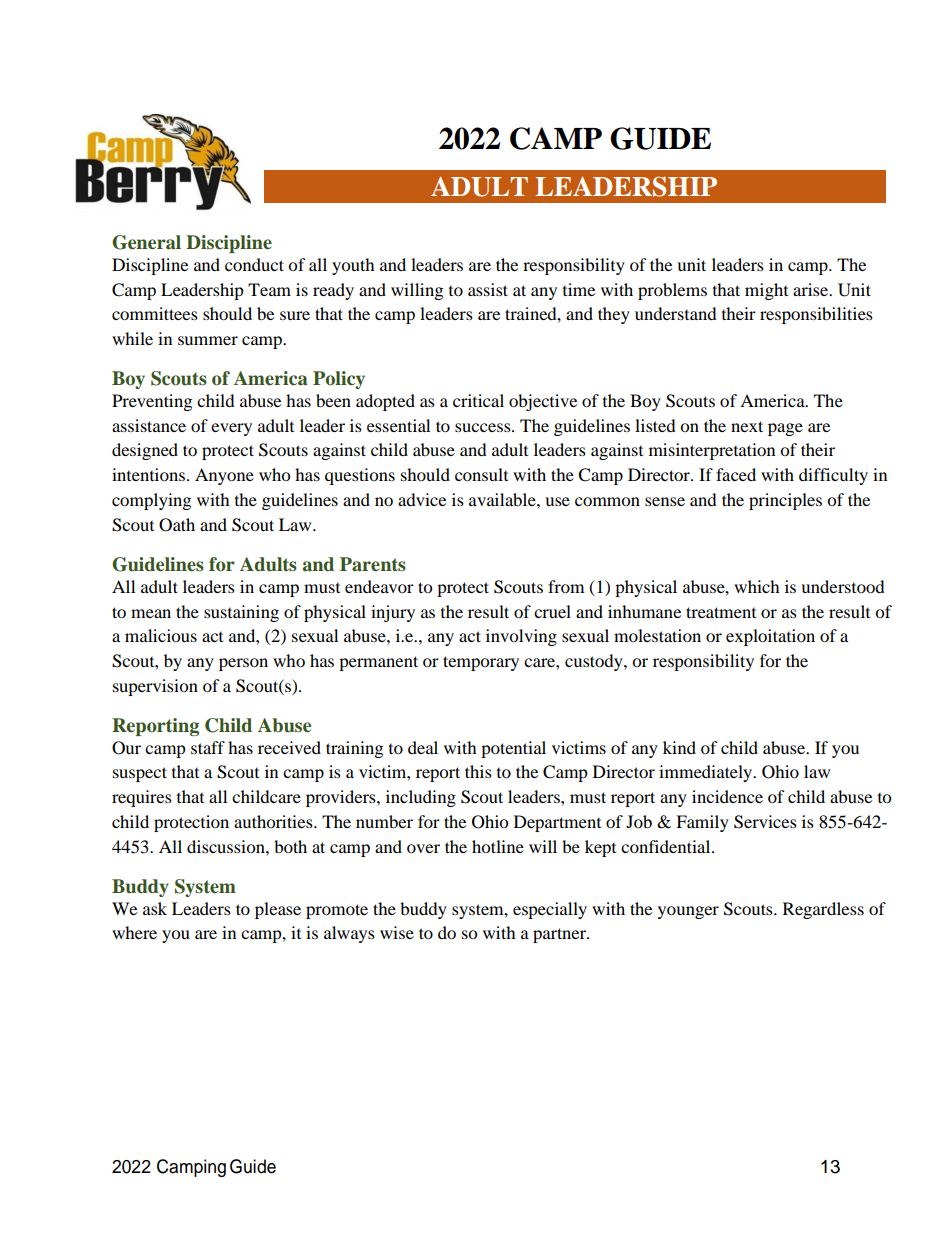 The image size is (952, 1233). I want to click on which, so click(757, 586).
